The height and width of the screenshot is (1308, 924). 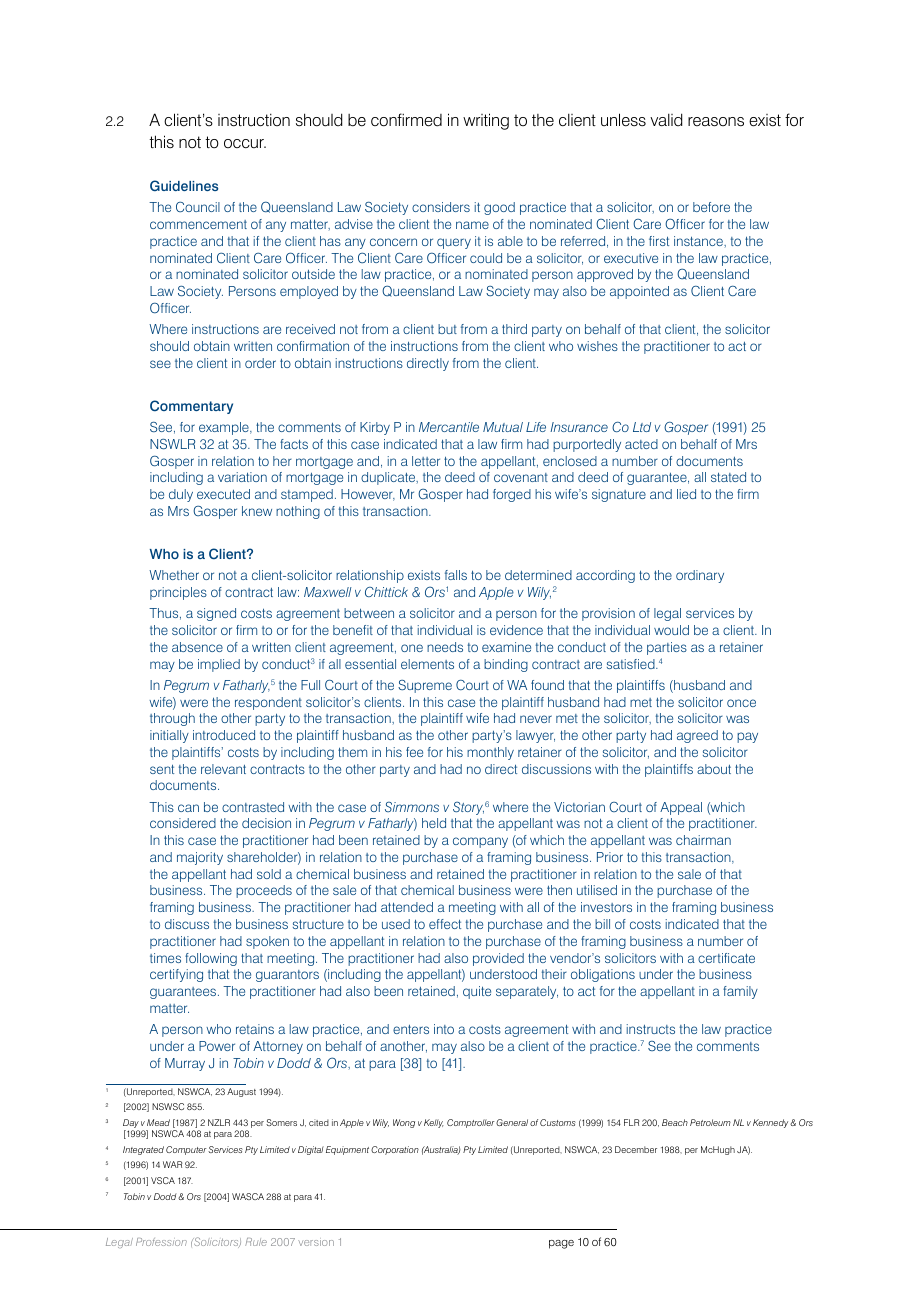 What do you see at coordinates (425, 686) in the screenshot?
I see `Supreme` at bounding box center [425, 686].
